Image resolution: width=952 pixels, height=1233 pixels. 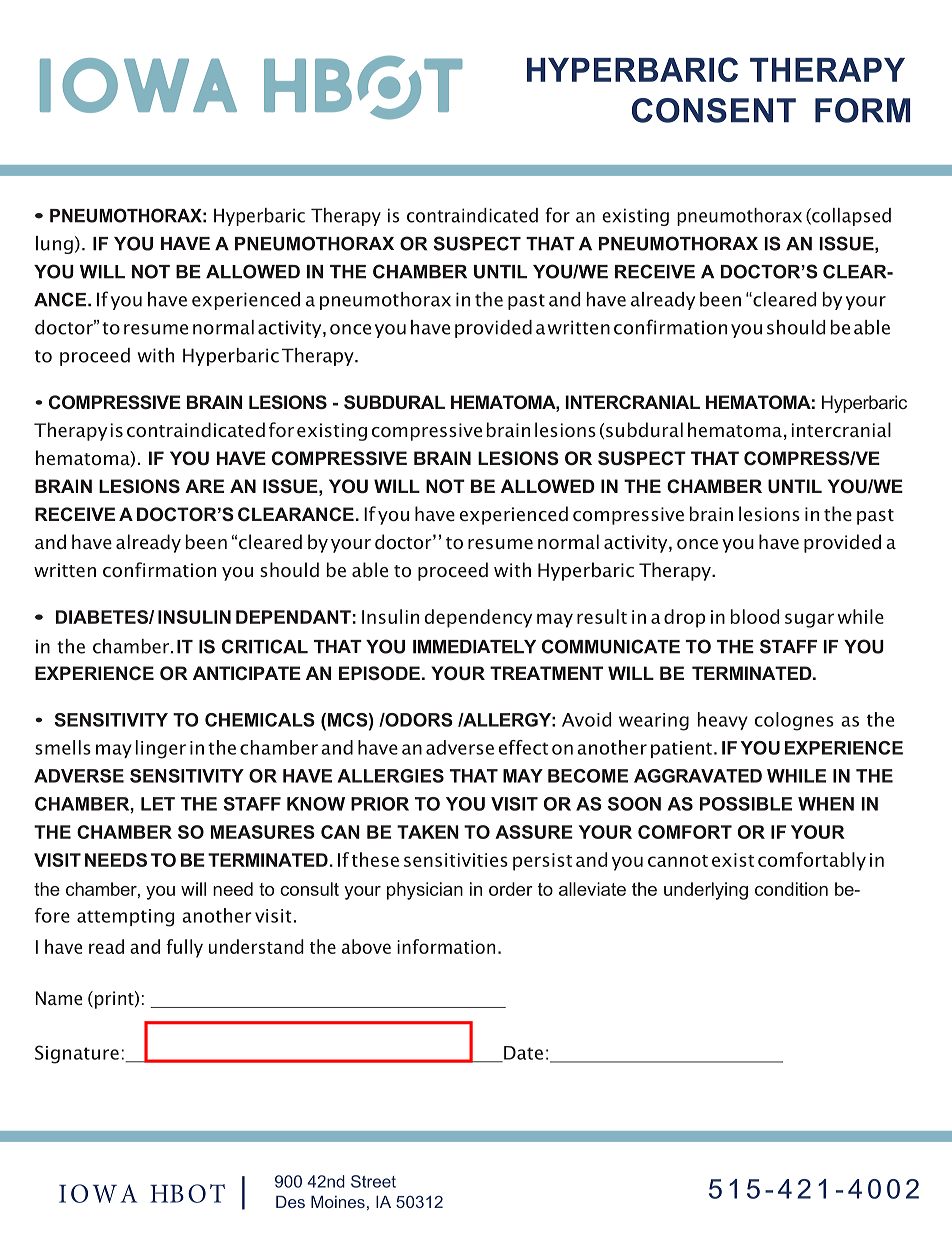 What do you see at coordinates (379, 673) in the document?
I see `EPISODE` at bounding box center [379, 673].
